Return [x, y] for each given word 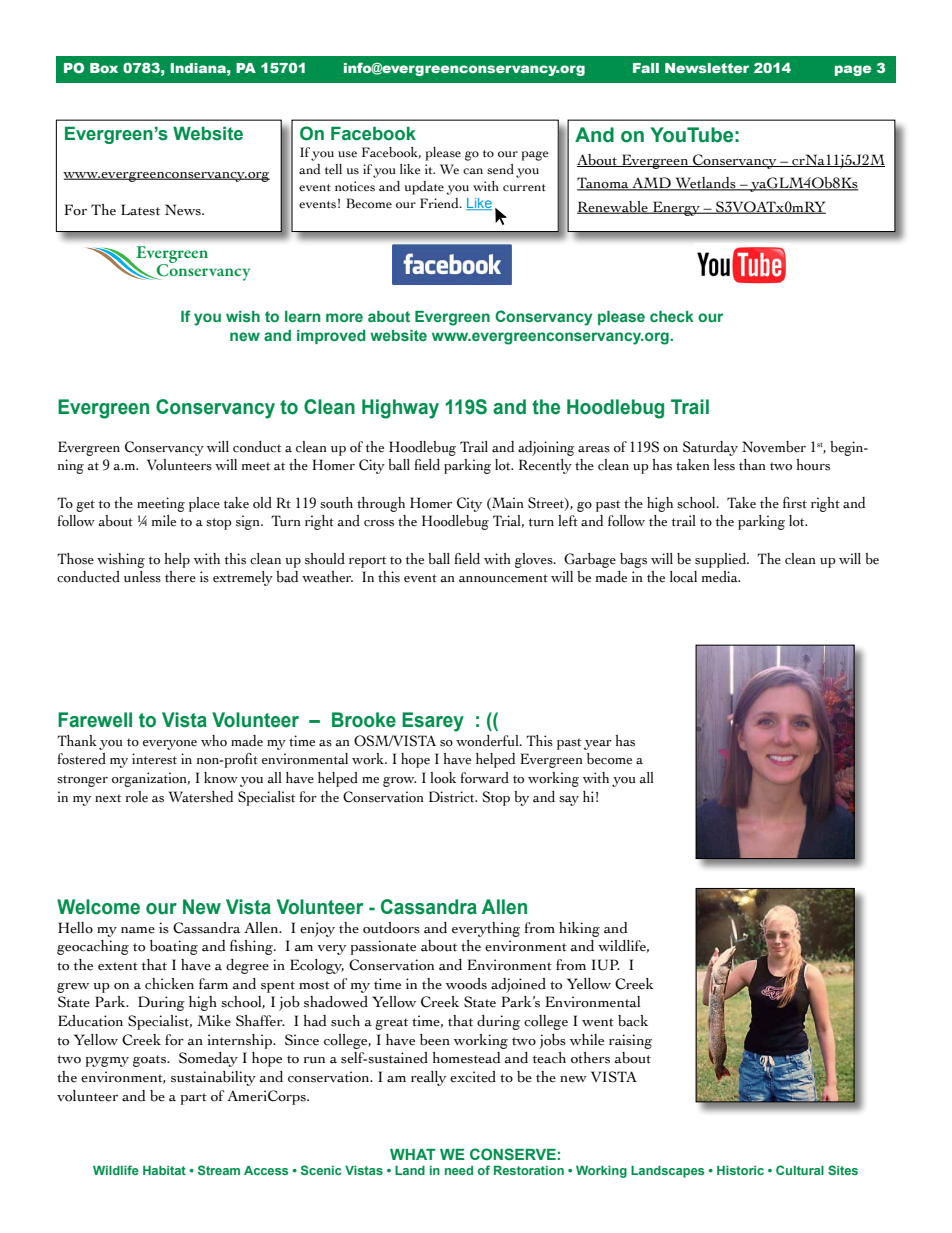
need [459, 1170]
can [473, 171]
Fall [646, 68]
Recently [545, 466]
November [774, 447]
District [453, 797]
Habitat [164, 1170]
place [204, 504]
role [137, 797]
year [598, 745]
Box [104, 68]
